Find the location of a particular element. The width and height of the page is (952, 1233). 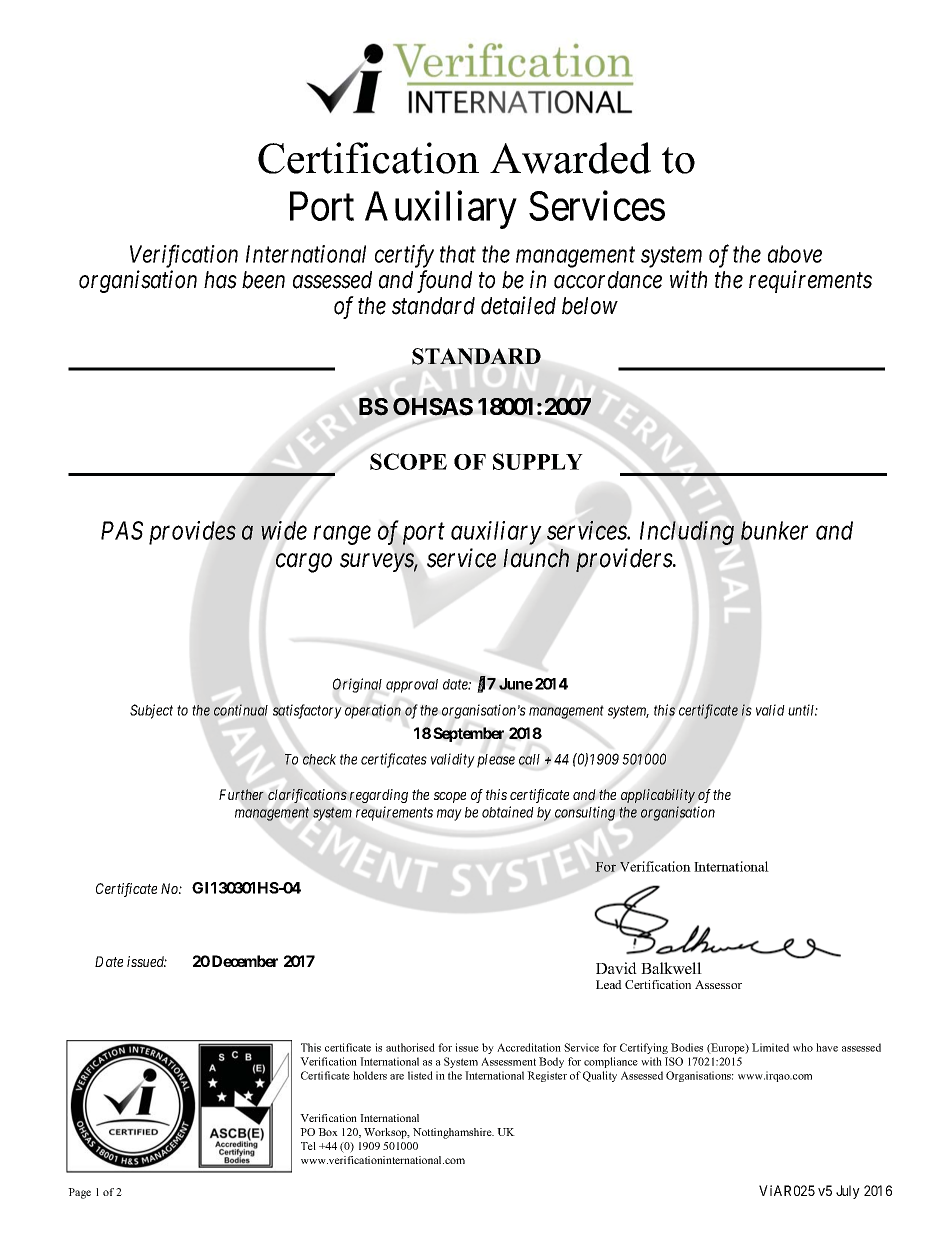

applicability is located at coordinates (658, 796).
